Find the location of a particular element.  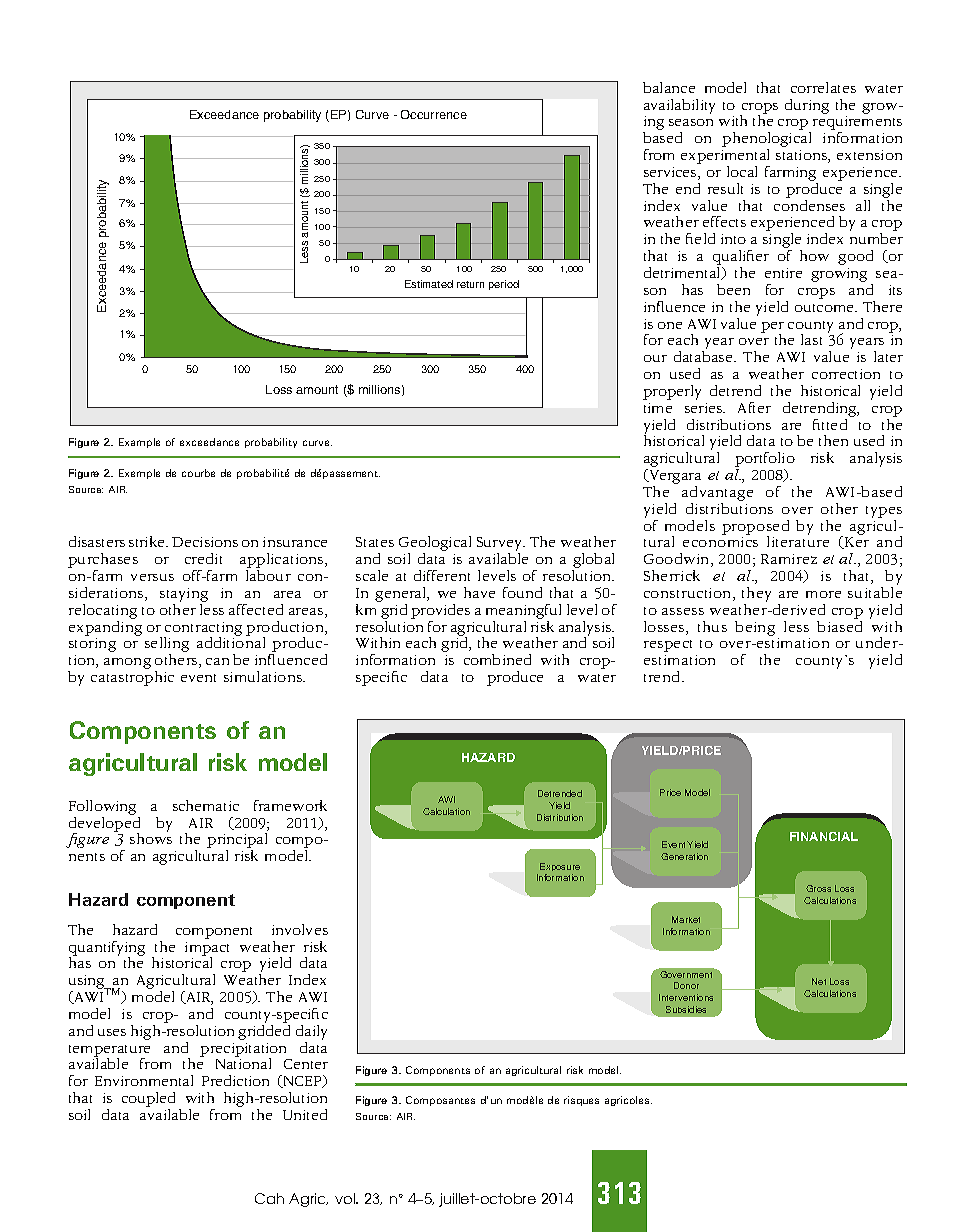

combined is located at coordinates (497, 659).
